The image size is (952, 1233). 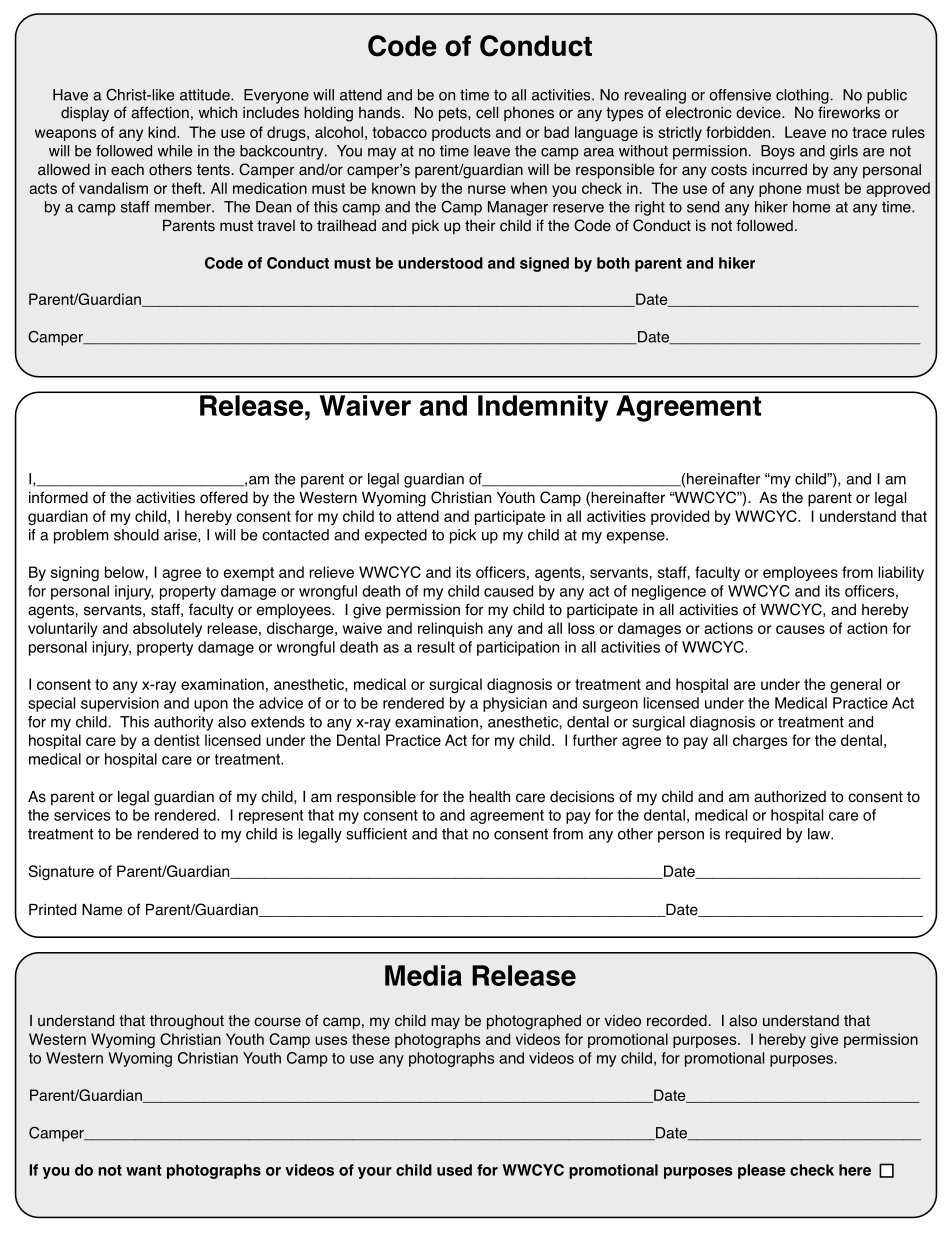 What do you see at coordinates (163, 132) in the document?
I see `kind` at bounding box center [163, 132].
